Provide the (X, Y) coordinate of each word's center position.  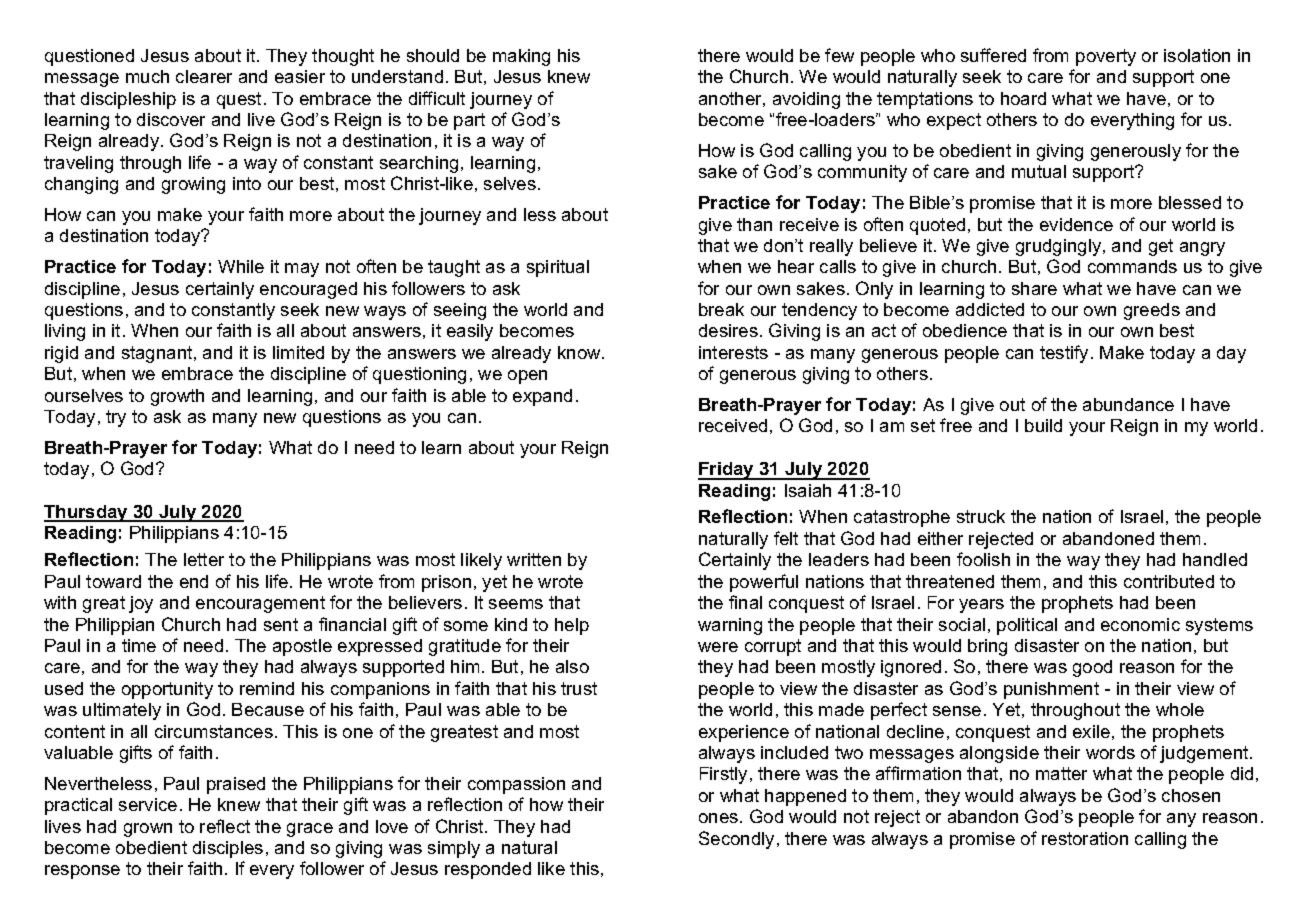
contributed (1169, 581)
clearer (204, 76)
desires (728, 330)
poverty (1106, 57)
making (521, 57)
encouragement (260, 604)
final (745, 602)
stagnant (158, 354)
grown (148, 830)
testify (1064, 354)
